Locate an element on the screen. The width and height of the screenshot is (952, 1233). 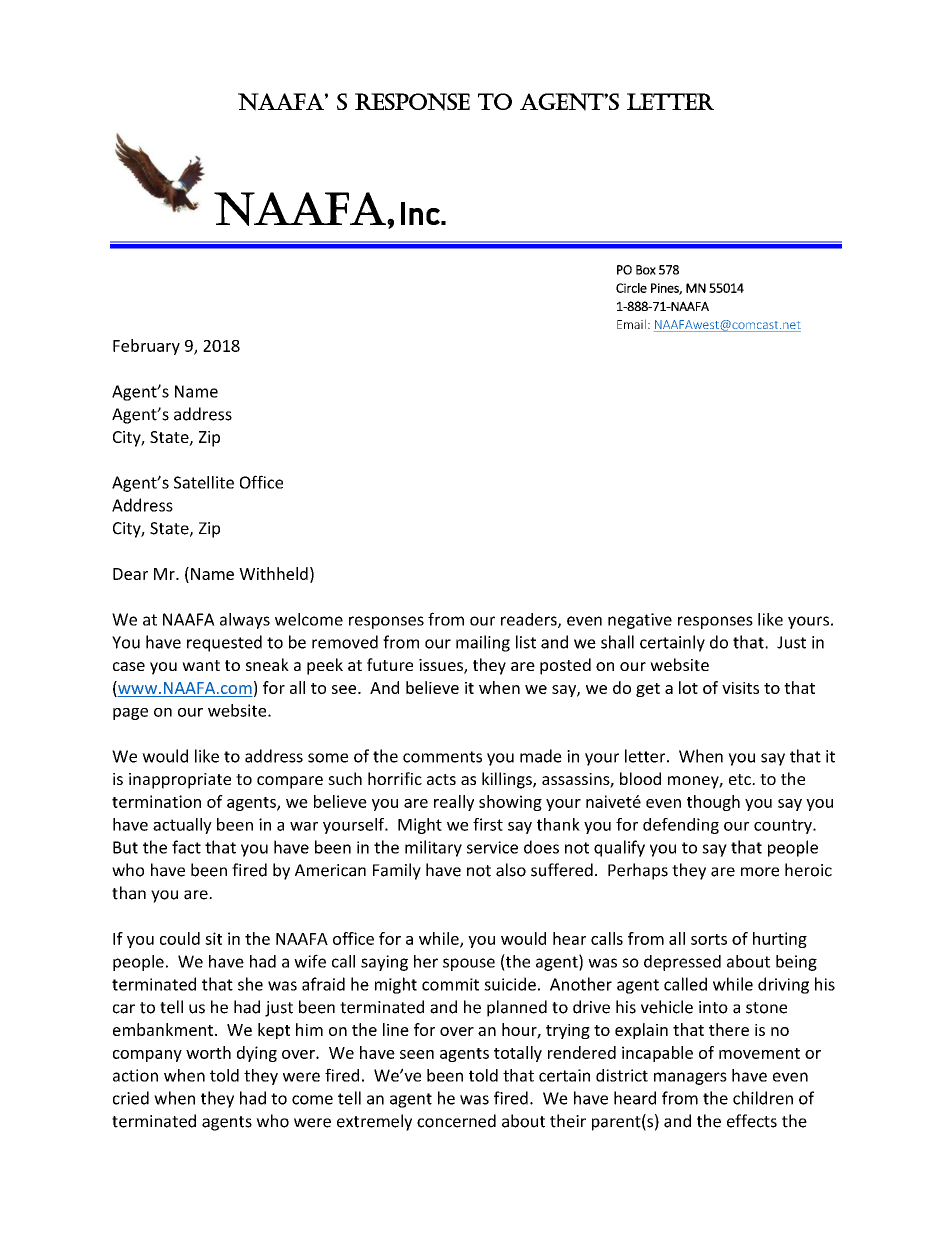
Box is located at coordinates (646, 270).
